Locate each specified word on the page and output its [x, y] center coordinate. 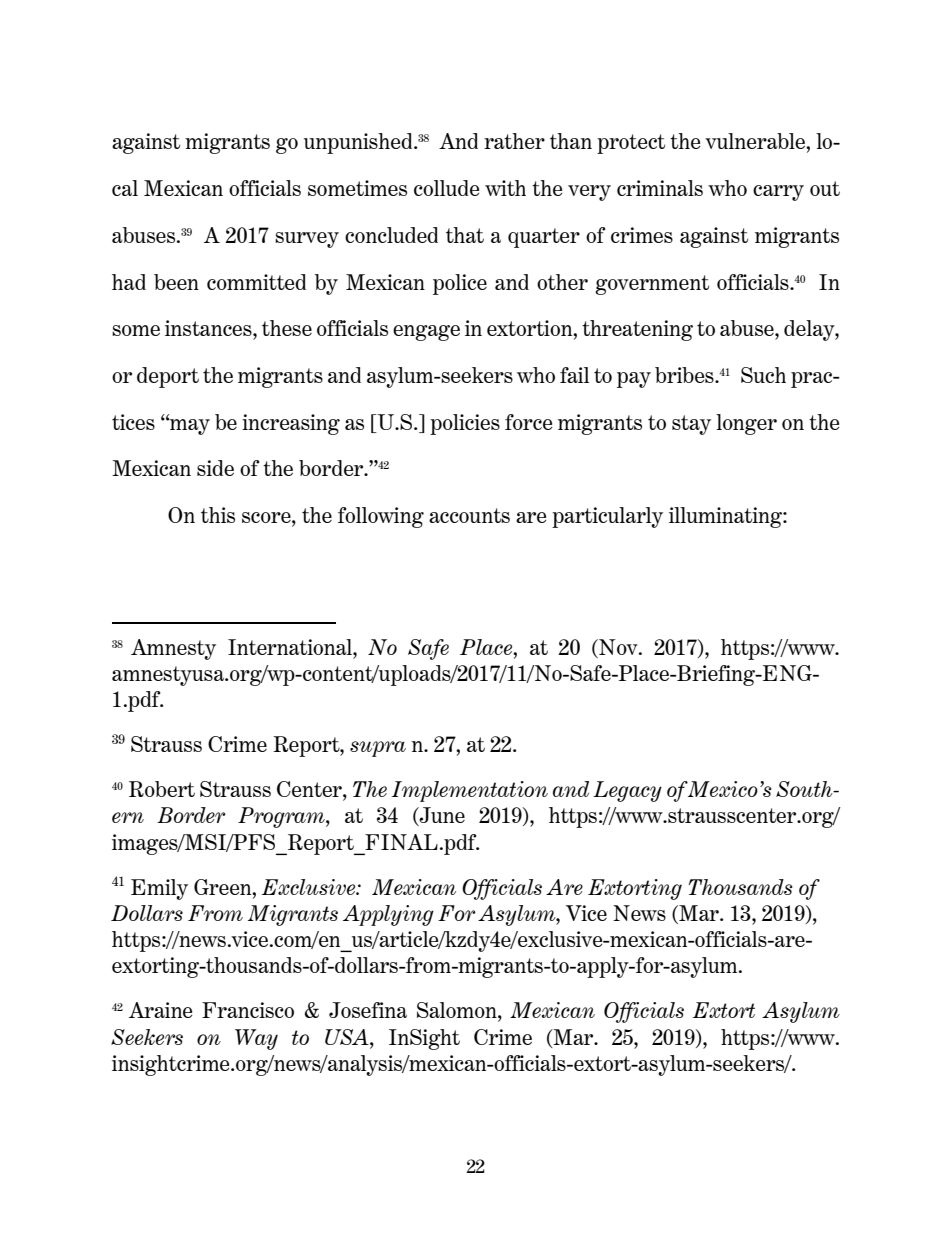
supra [378, 749]
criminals [660, 188]
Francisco [248, 1010]
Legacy [627, 791]
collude [446, 188]
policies [465, 424]
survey [307, 240]
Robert [162, 789]
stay [691, 425]
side [215, 468]
